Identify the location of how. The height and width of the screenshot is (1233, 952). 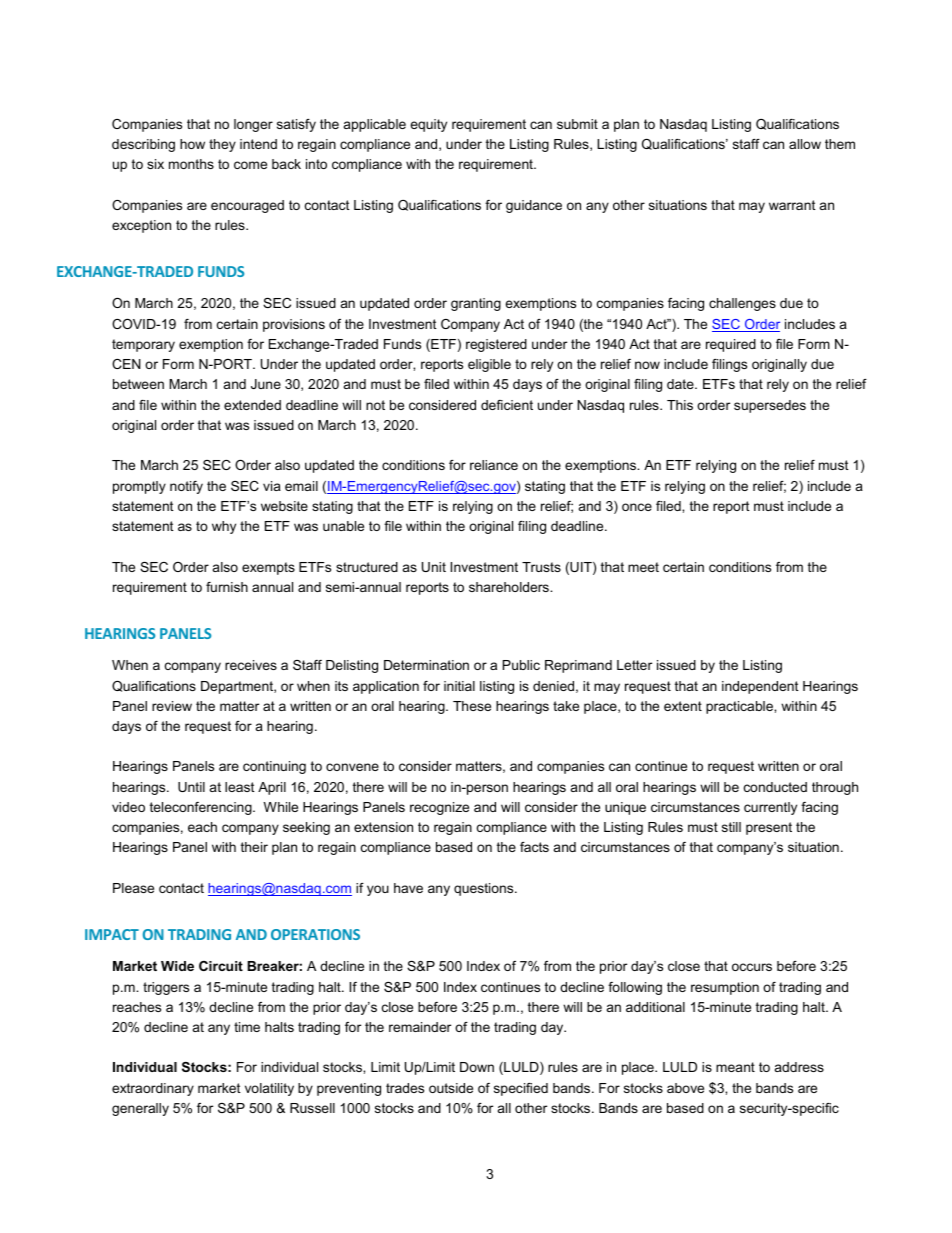
(192, 144).
